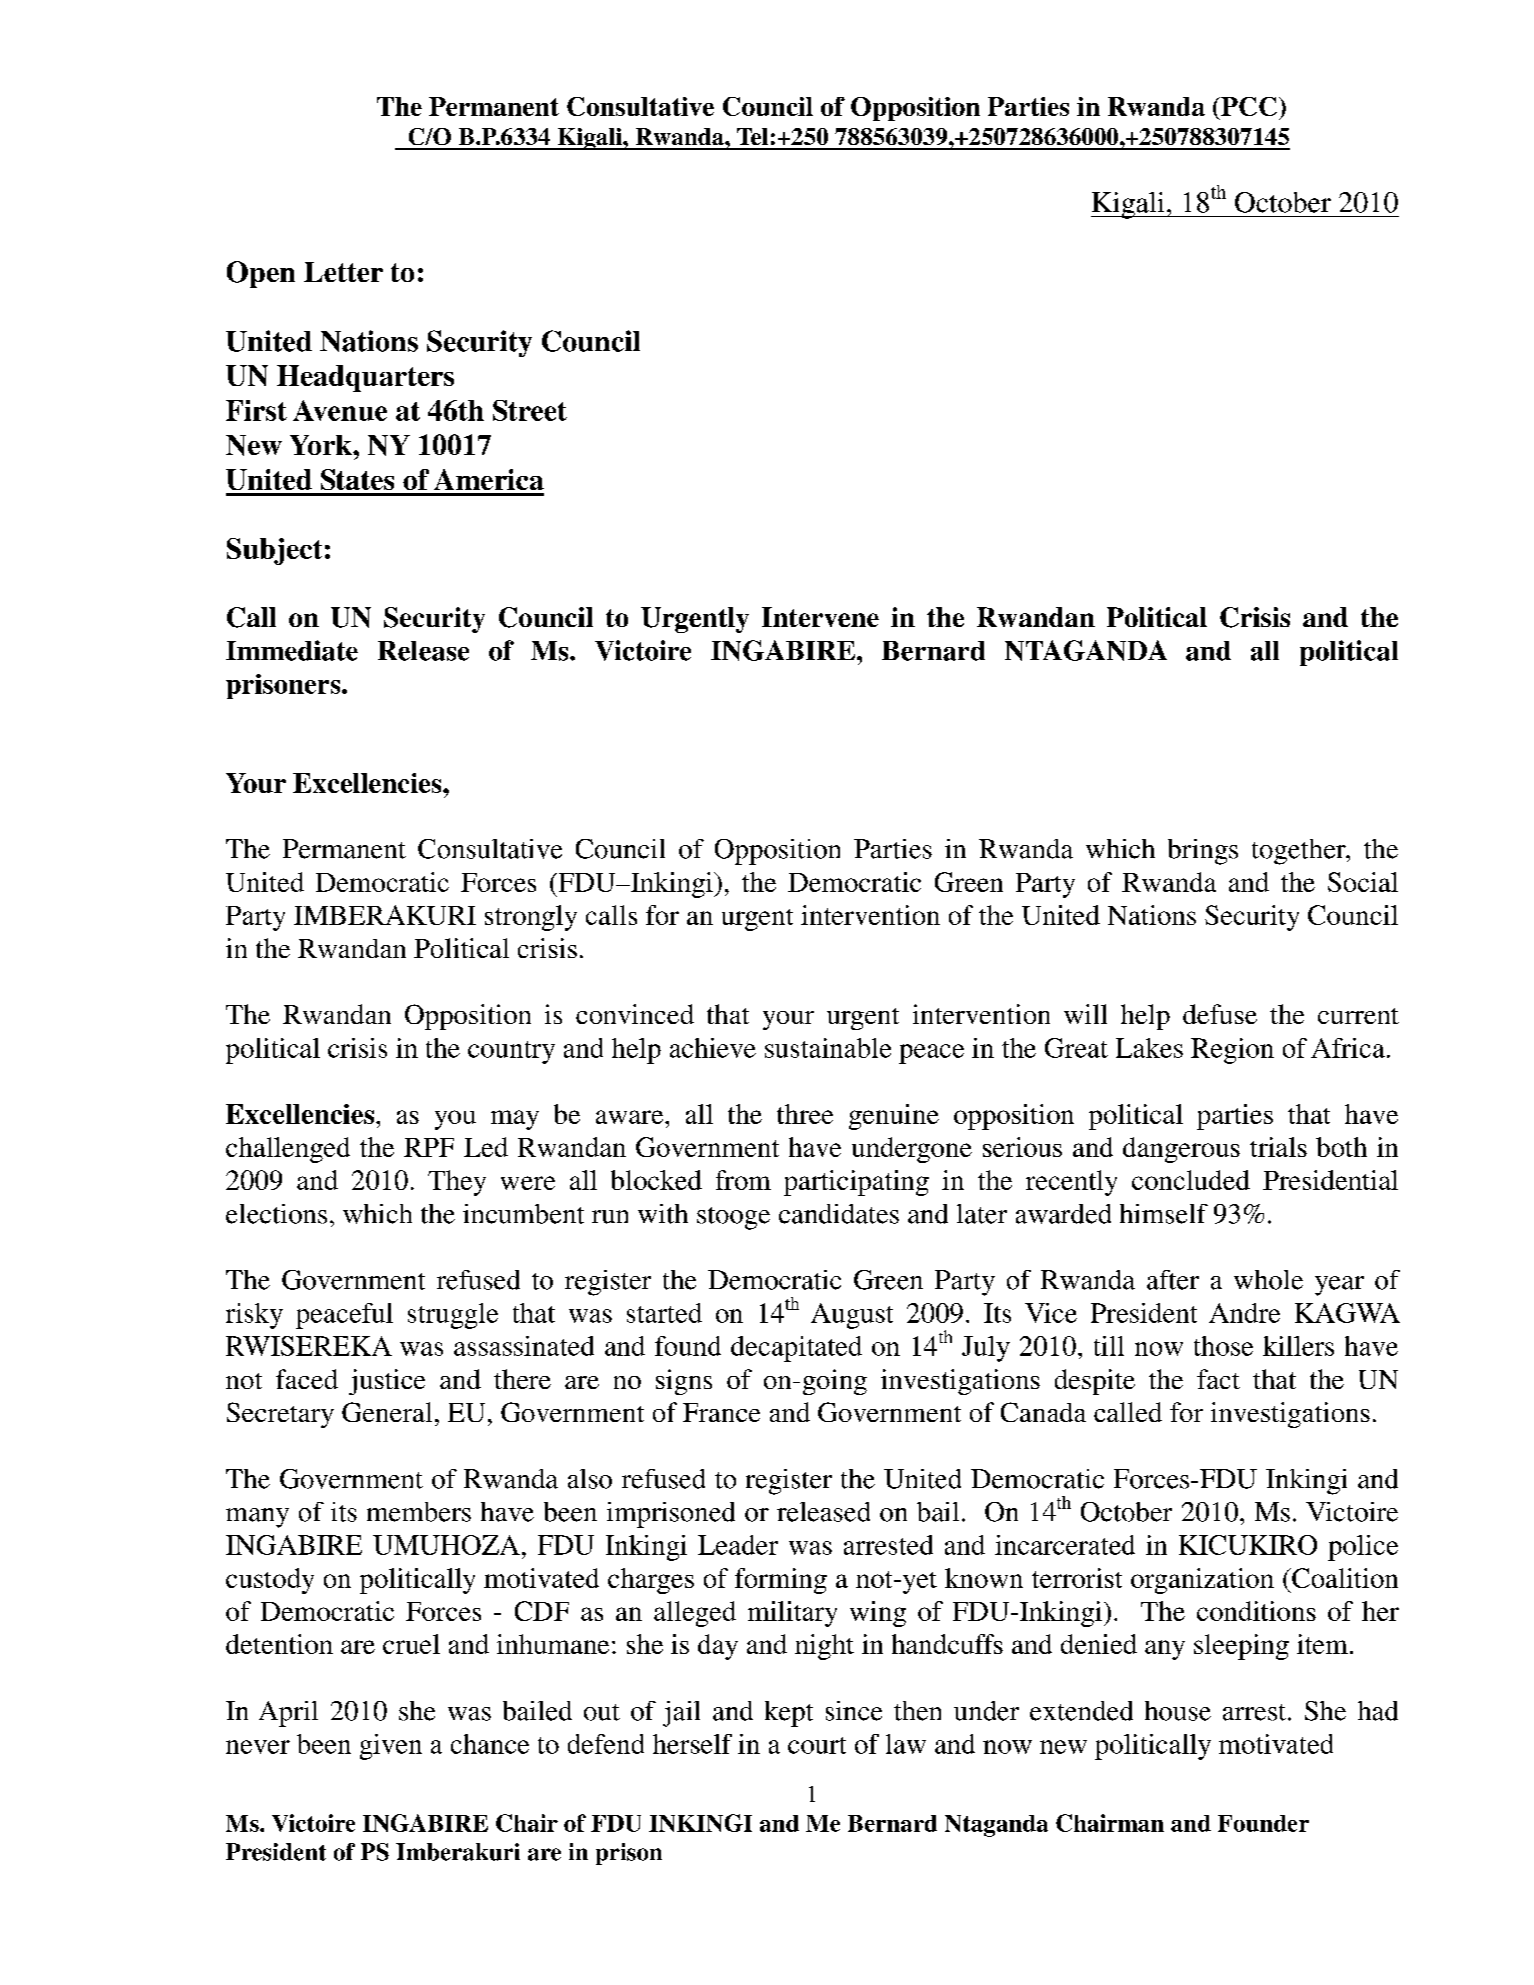  What do you see at coordinates (852, 1316) in the screenshot?
I see `August` at bounding box center [852, 1316].
